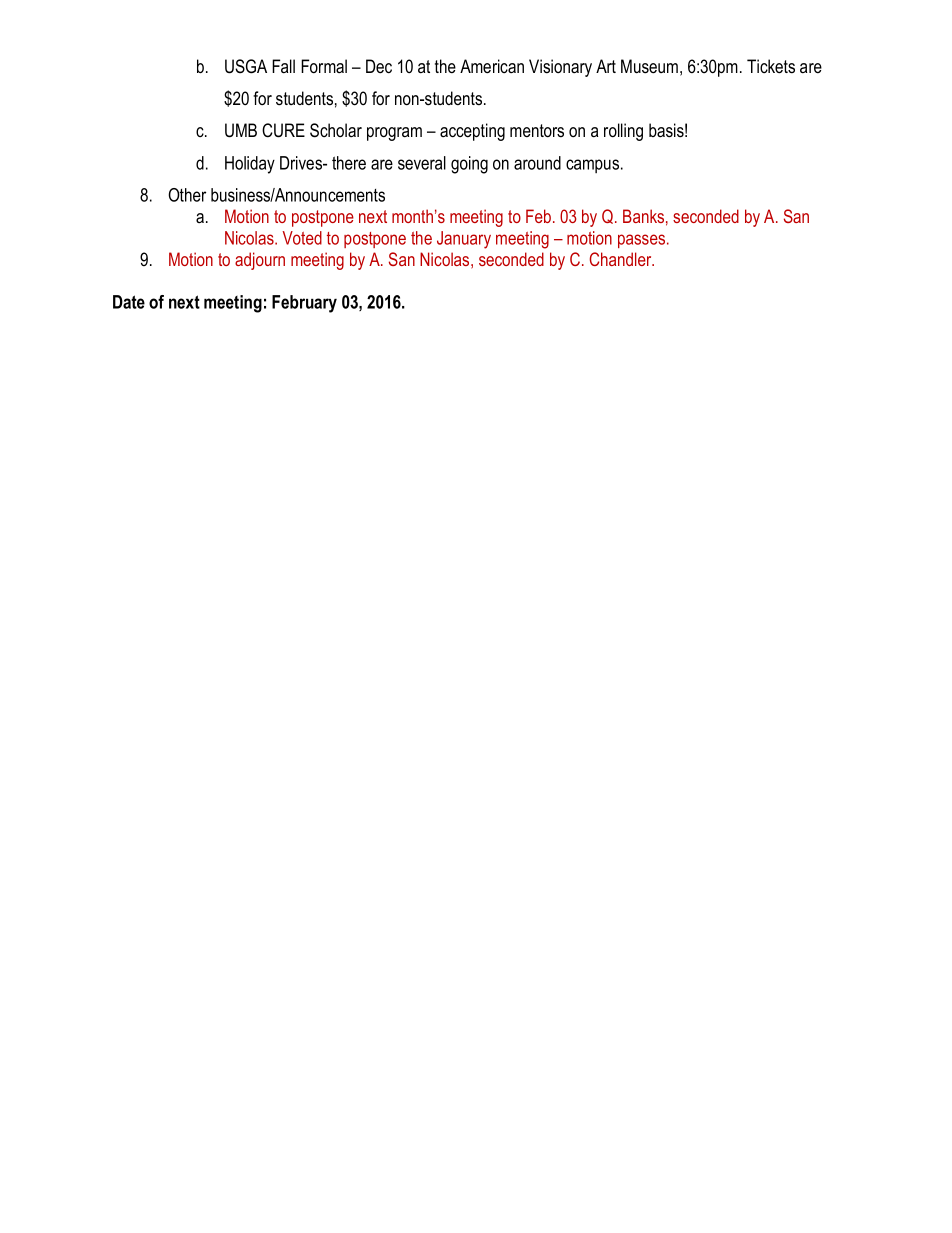 The height and width of the screenshot is (1233, 952). What do you see at coordinates (771, 66) in the screenshot?
I see `Tickets` at bounding box center [771, 66].
